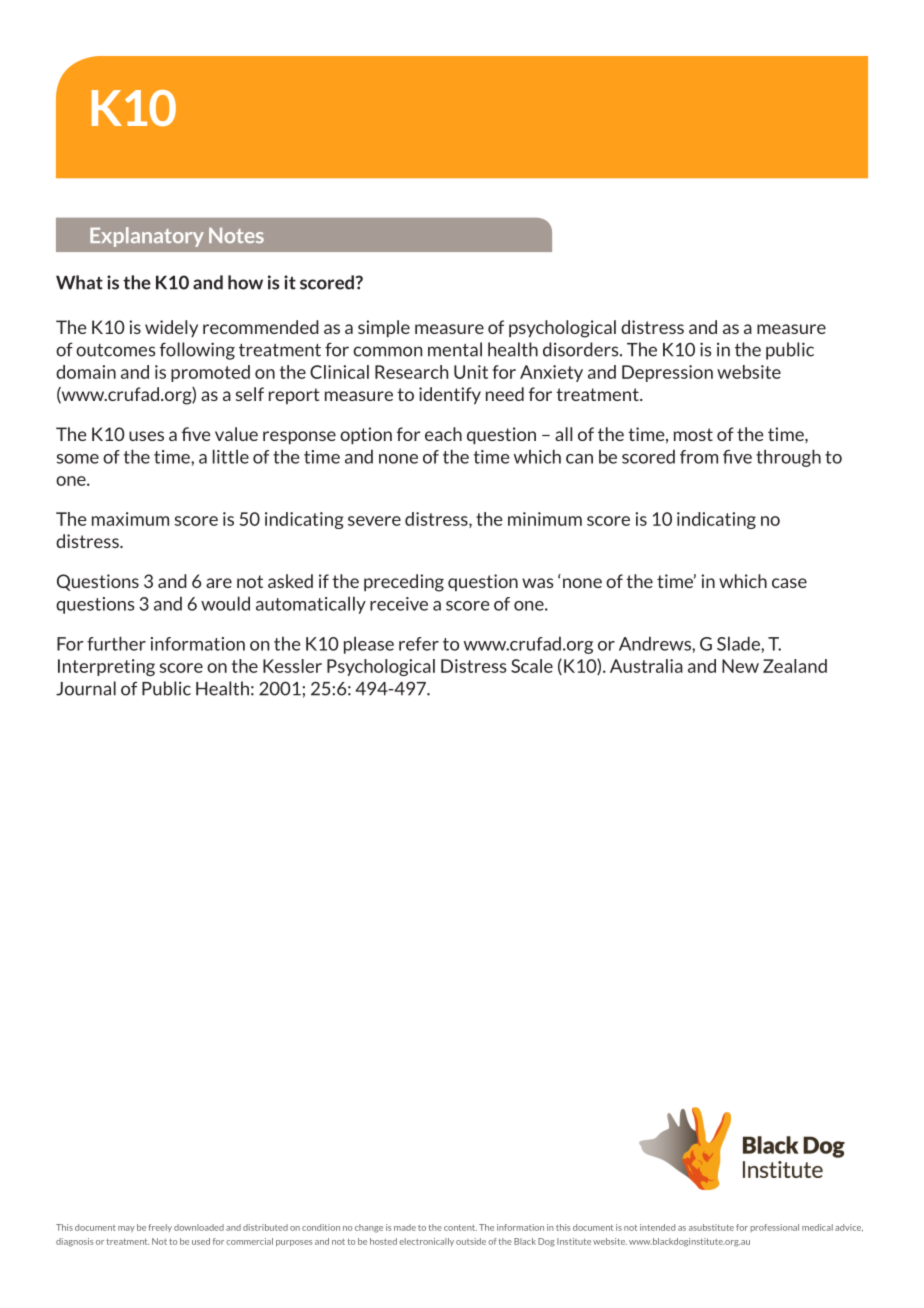 This screenshot has height=1308, width=924. I want to click on Depression, so click(667, 373).
